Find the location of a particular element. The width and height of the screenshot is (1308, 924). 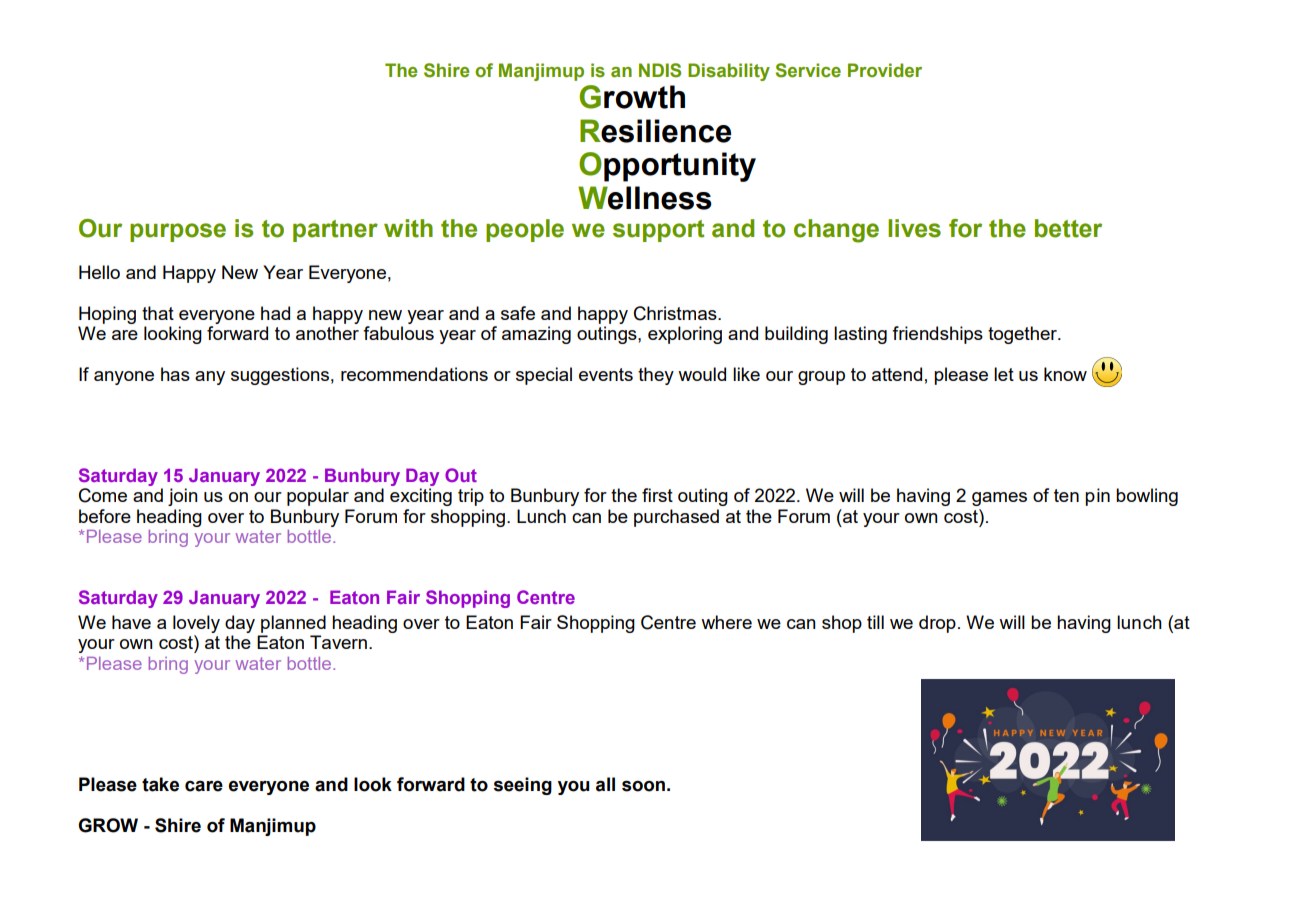

support is located at coordinates (658, 231).
